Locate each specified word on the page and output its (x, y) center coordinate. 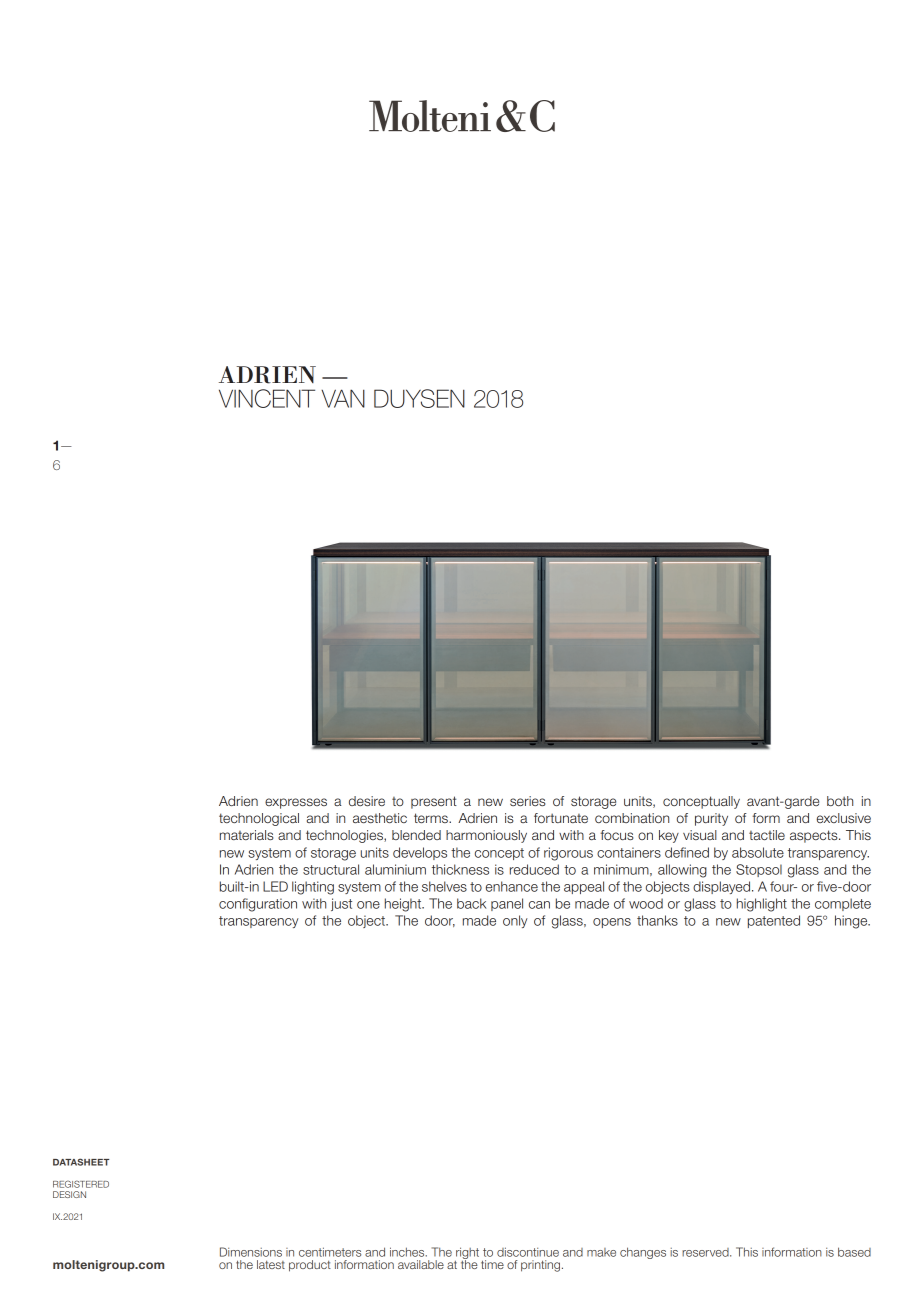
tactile (767, 835)
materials (247, 835)
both (840, 801)
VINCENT (267, 398)
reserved (706, 1252)
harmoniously (486, 836)
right (467, 1254)
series (528, 801)
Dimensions (251, 1252)
